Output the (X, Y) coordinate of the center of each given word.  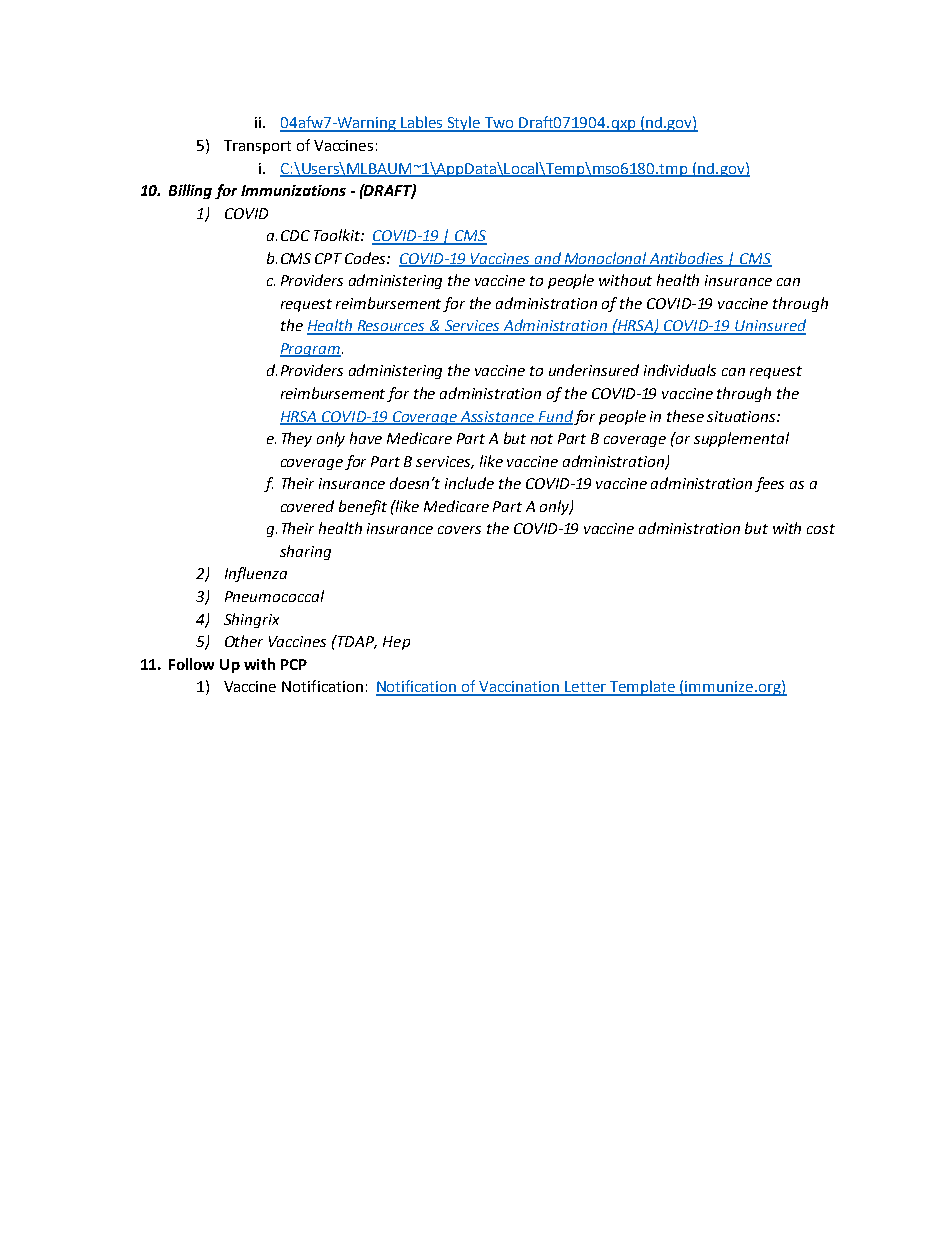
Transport (257, 147)
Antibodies (687, 259)
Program (310, 350)
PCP (294, 664)
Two (500, 124)
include (469, 483)
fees (769, 484)
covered (307, 506)
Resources (391, 327)
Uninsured (769, 326)
